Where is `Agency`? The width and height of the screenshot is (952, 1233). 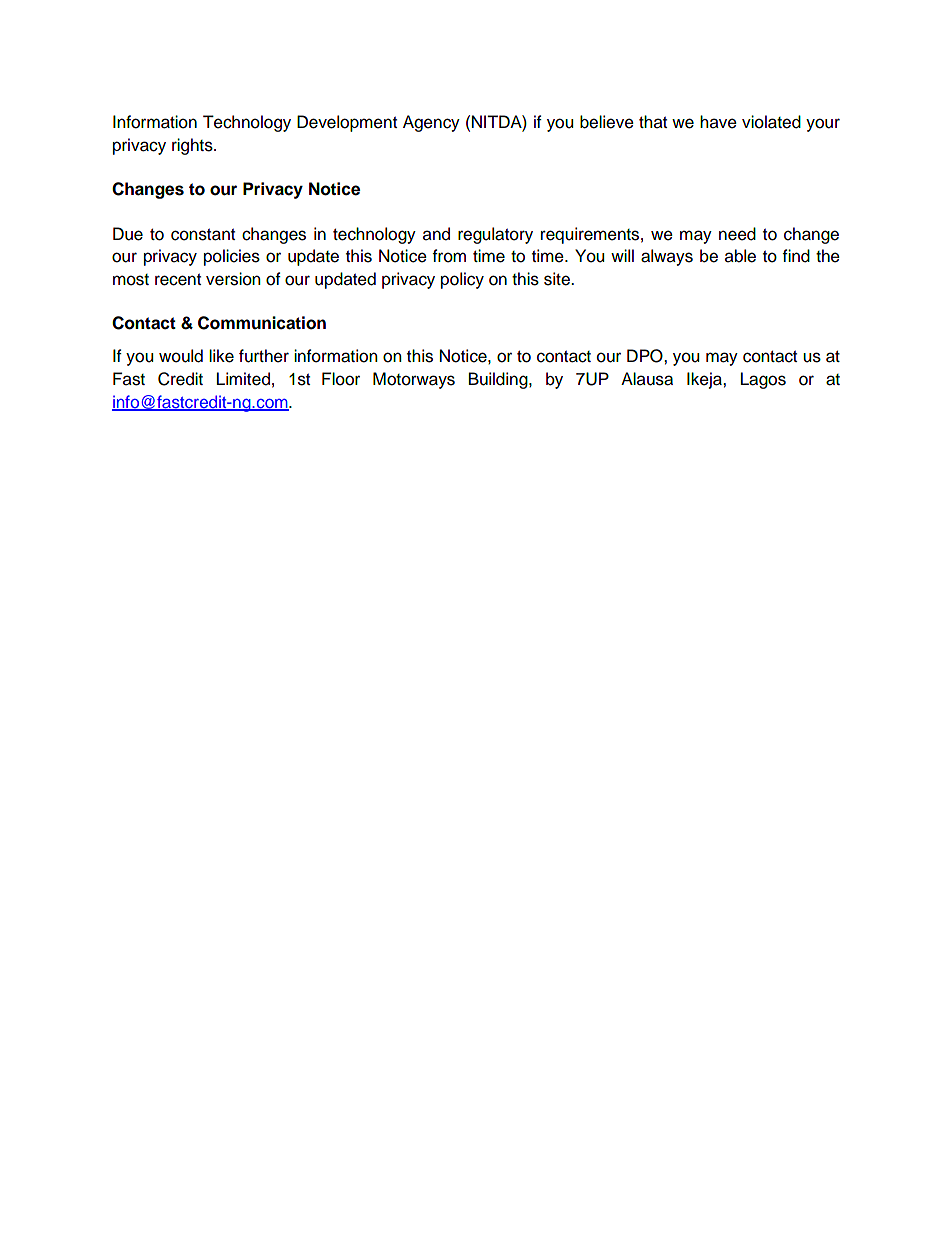
Agency is located at coordinates (431, 123).
